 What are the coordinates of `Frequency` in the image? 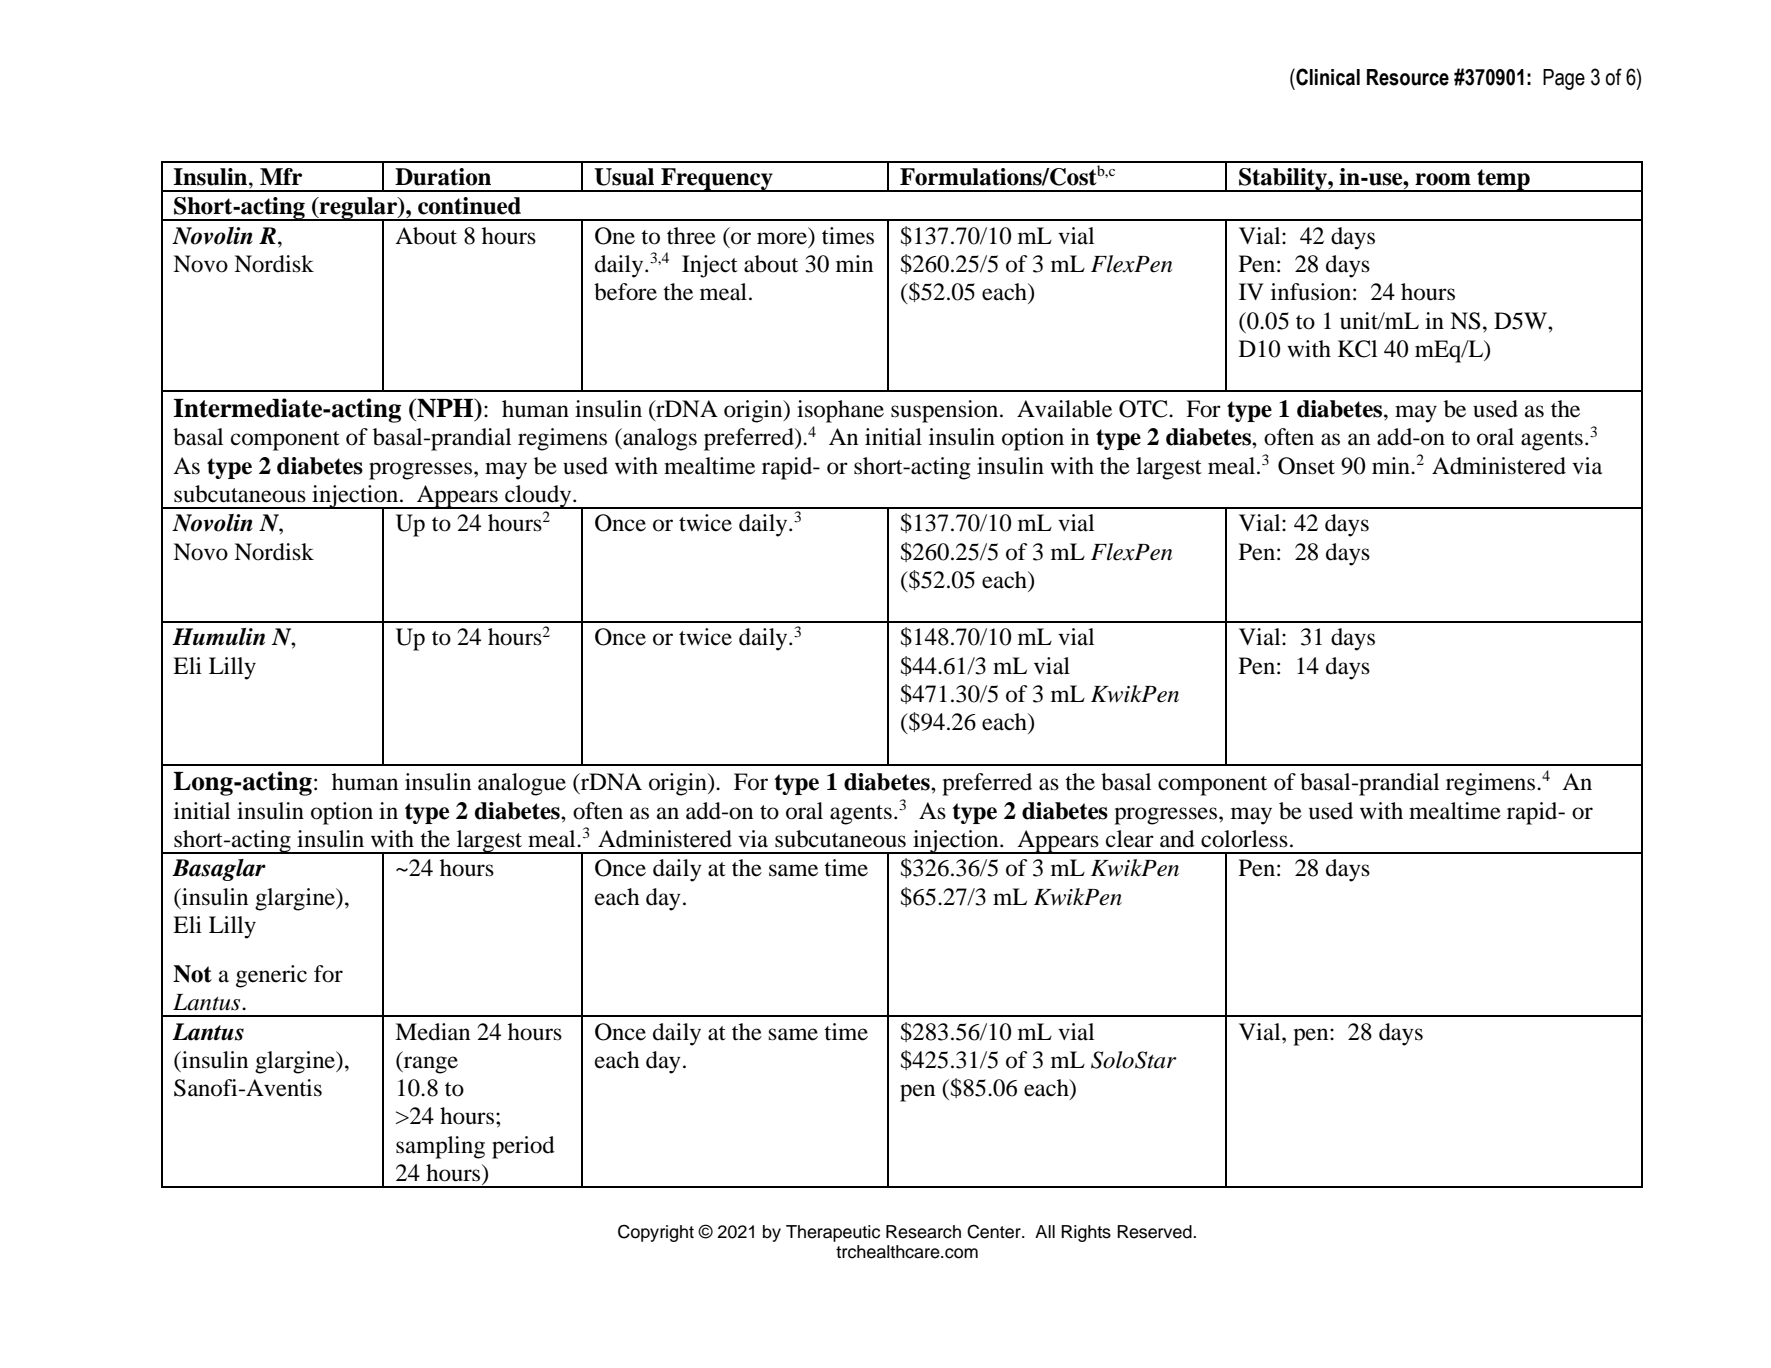 It's located at (717, 180).
